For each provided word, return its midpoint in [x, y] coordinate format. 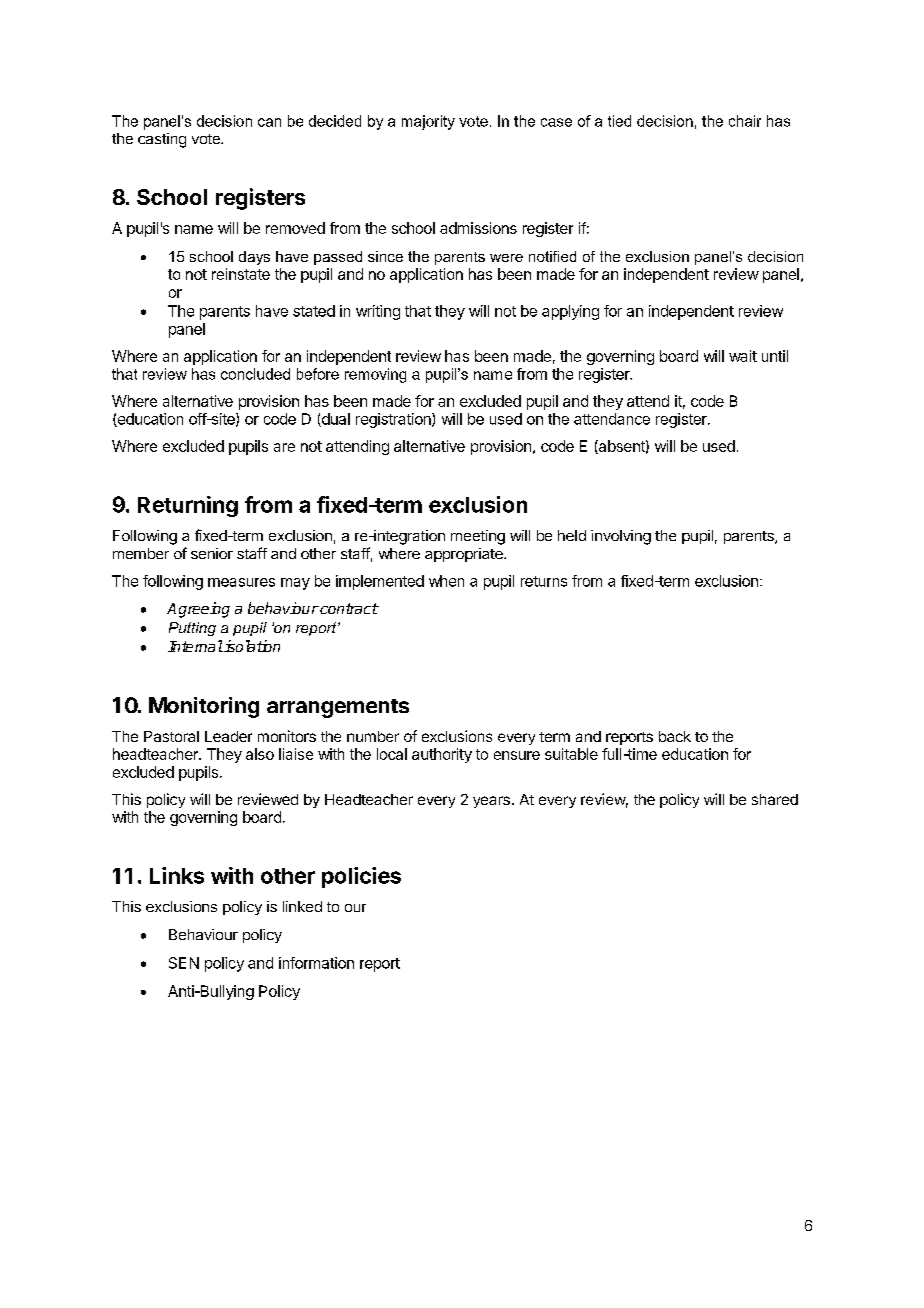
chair [745, 121]
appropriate [465, 555]
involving [621, 537]
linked [302, 906]
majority [428, 122]
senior [212, 553]
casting [162, 140]
